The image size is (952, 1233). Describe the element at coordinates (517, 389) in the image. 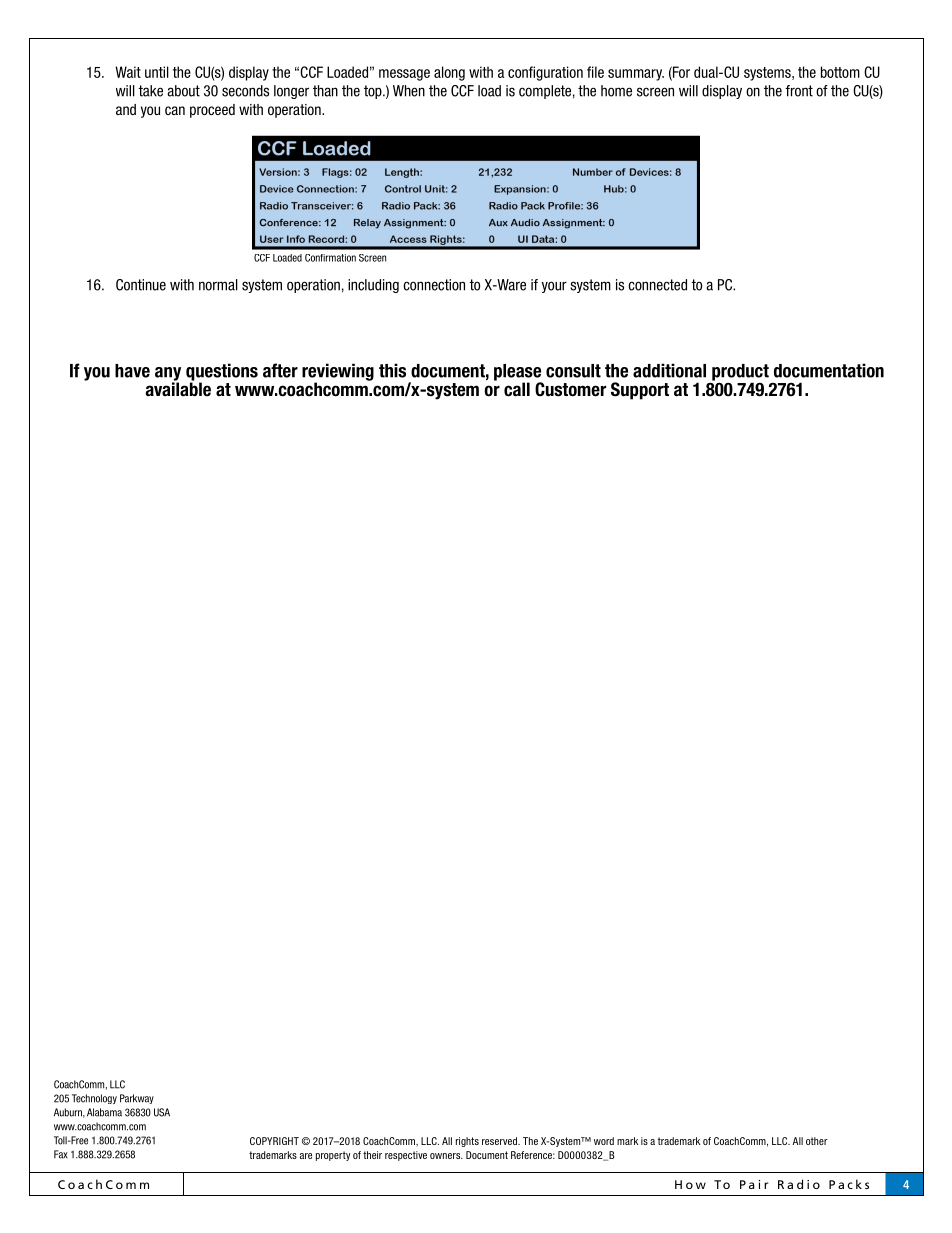

I see `call` at that location.
